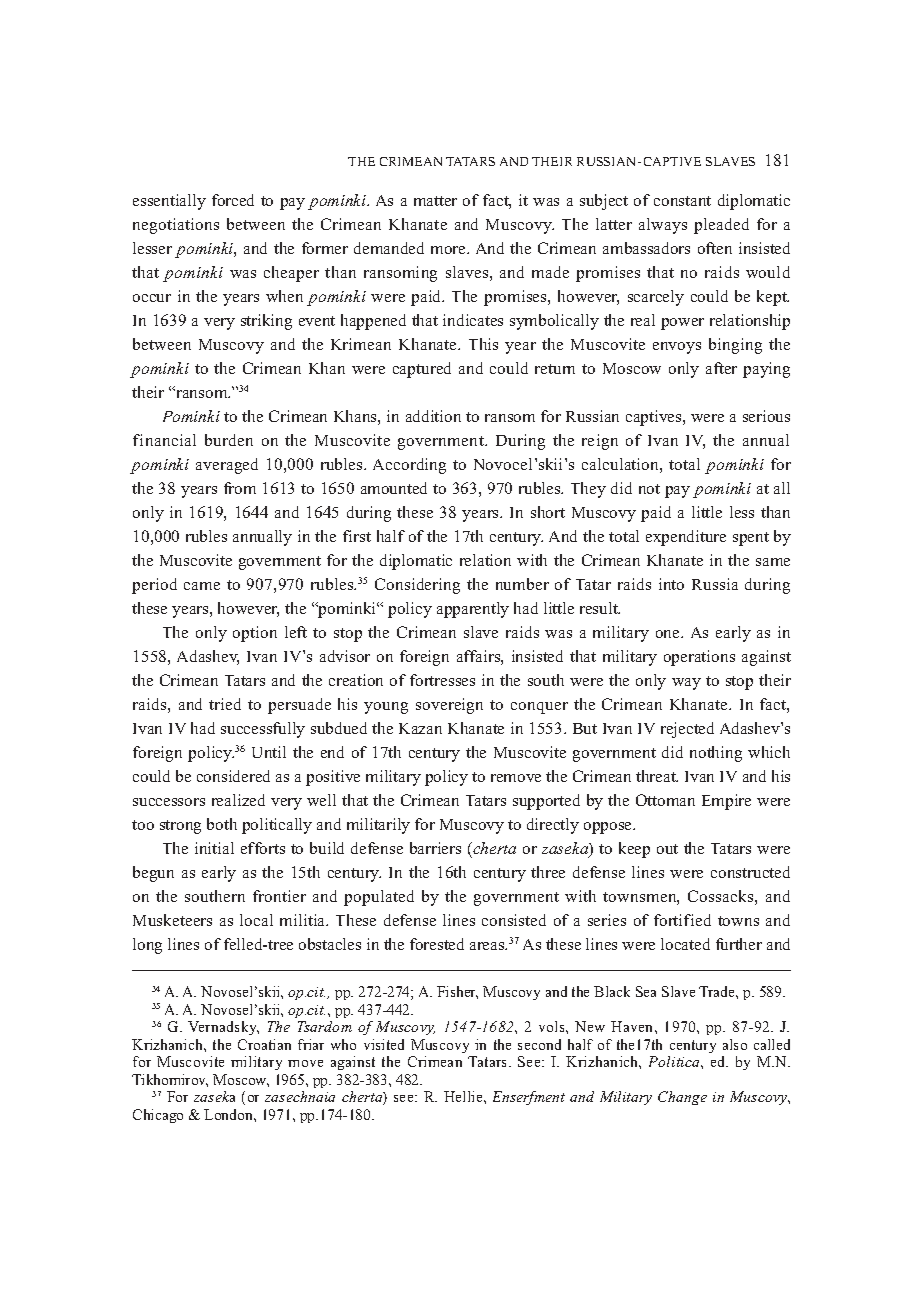  Describe the element at coordinates (449, 250) in the image. I see `more` at that location.
